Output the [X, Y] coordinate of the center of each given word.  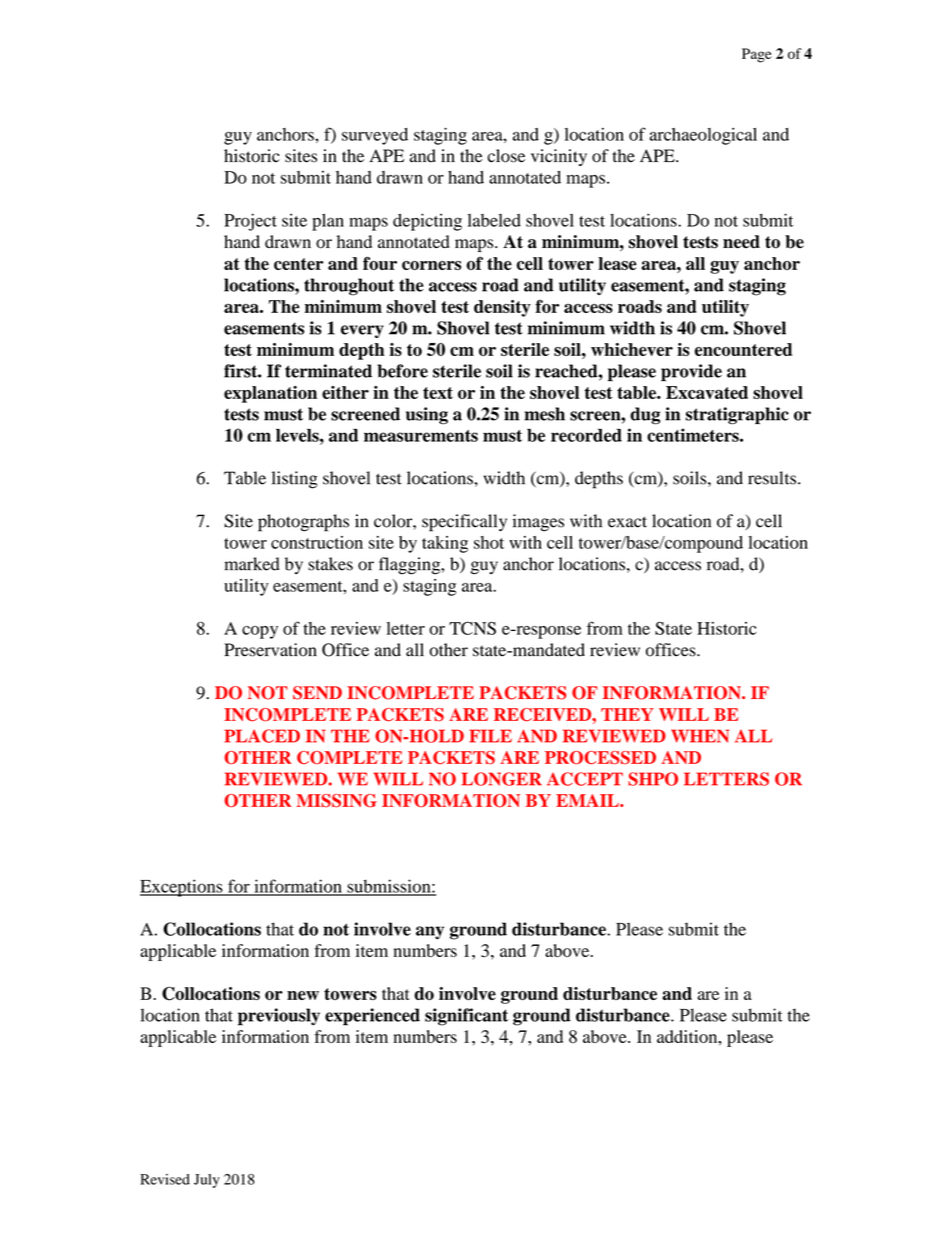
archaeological [703, 136]
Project [250, 222]
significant [466, 1017]
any [430, 933]
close [506, 156]
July [207, 1181]
